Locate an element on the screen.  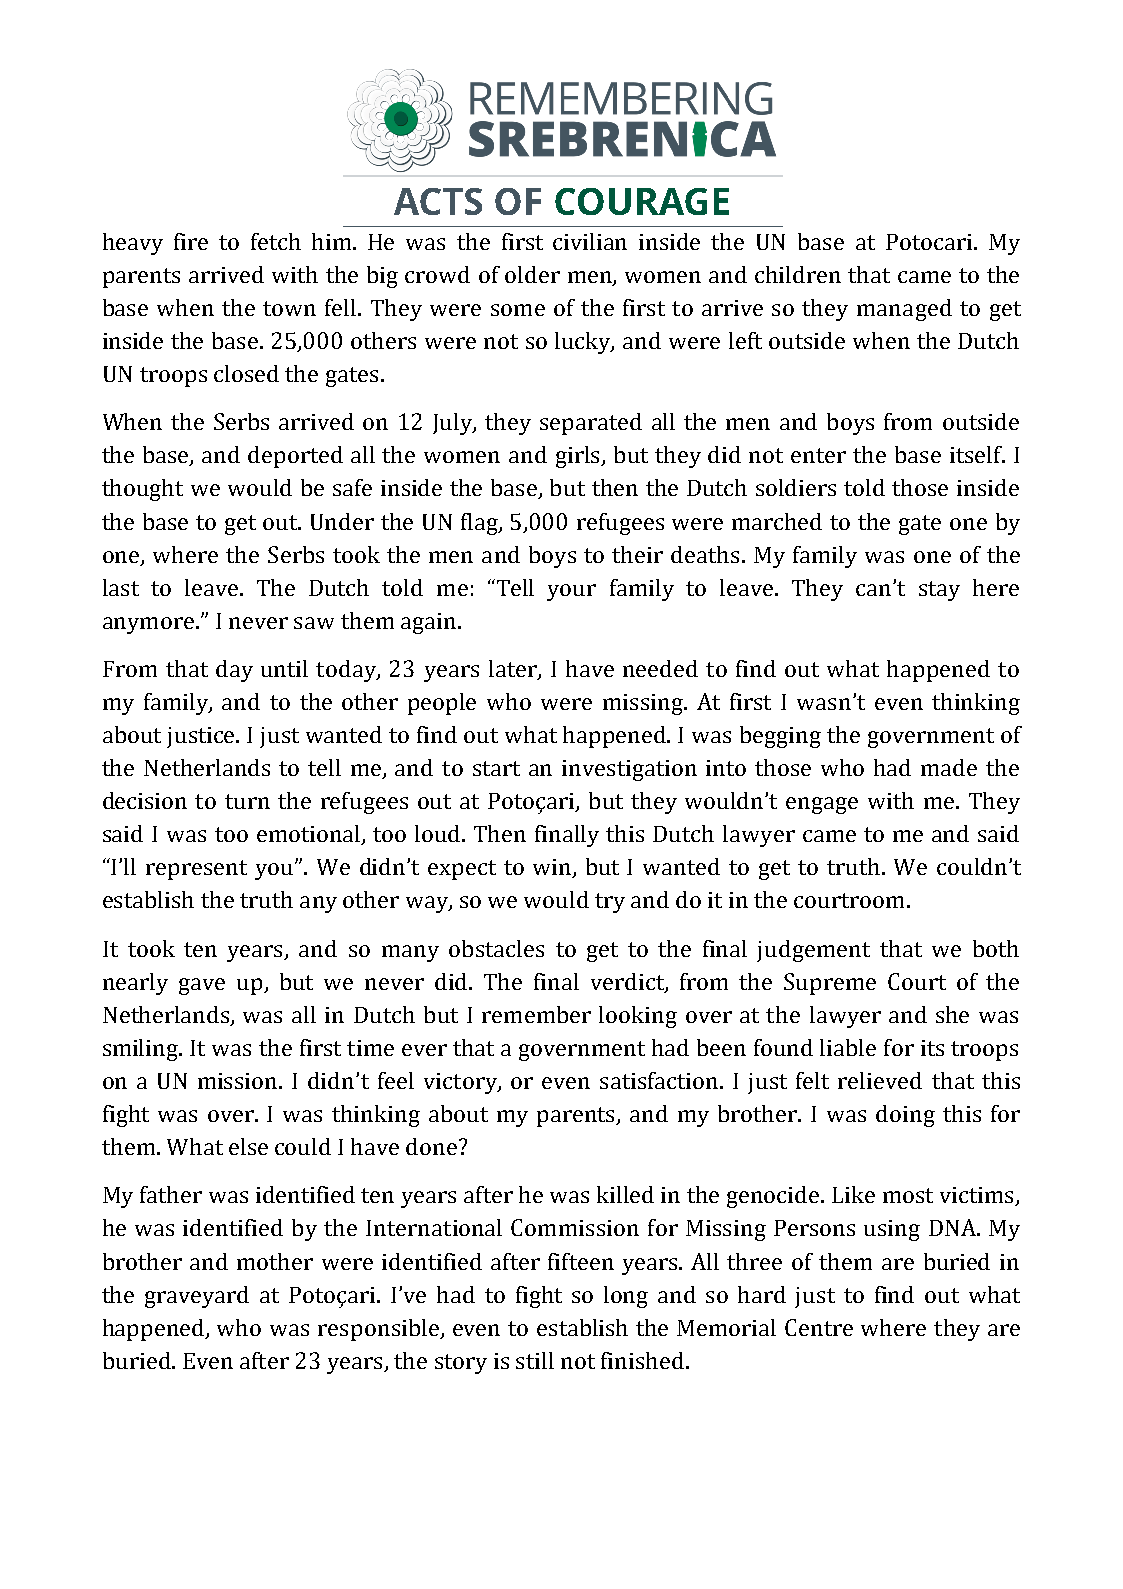
fire is located at coordinates (191, 241).
